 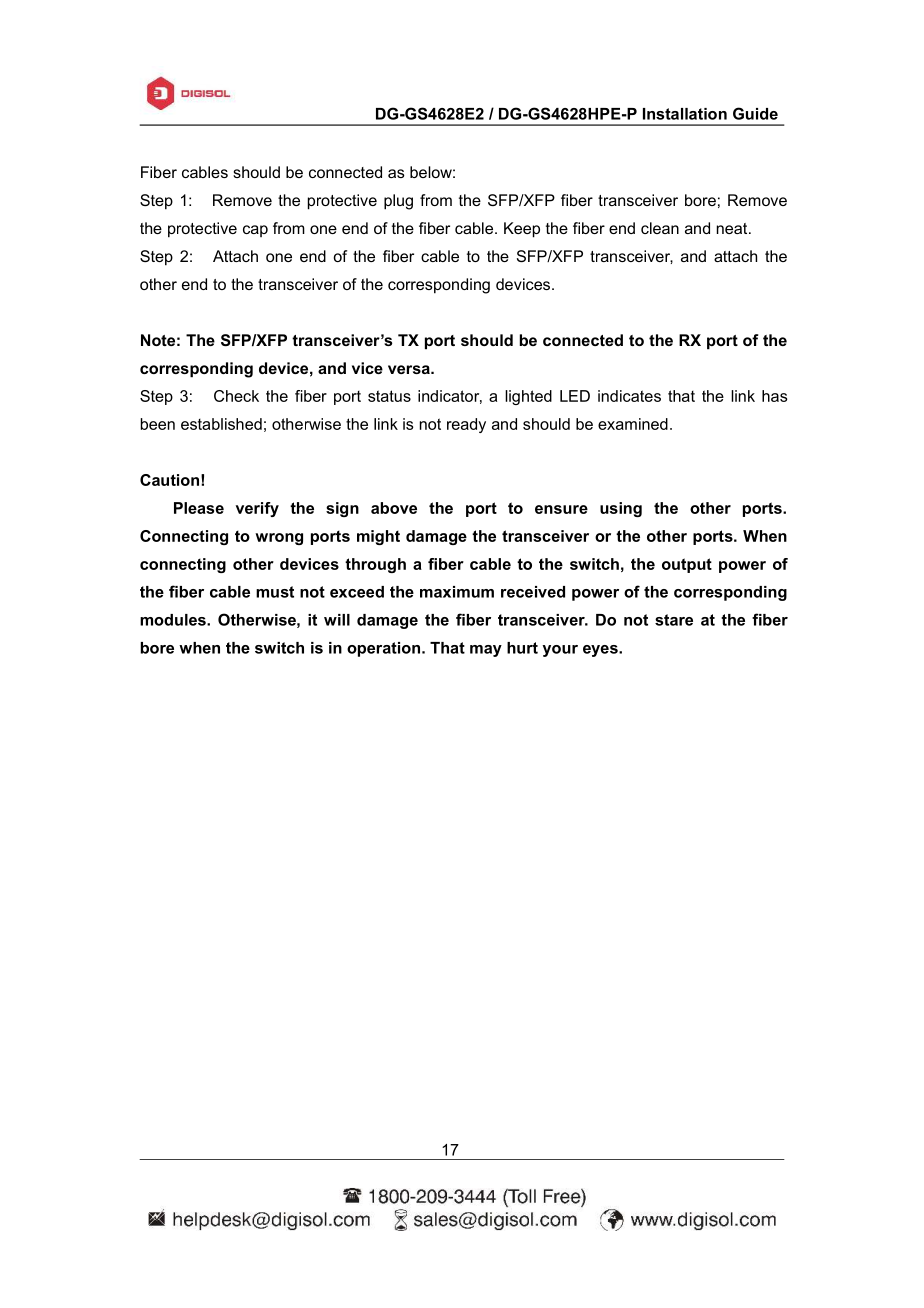 What do you see at coordinates (255, 231) in the screenshot?
I see `cap` at bounding box center [255, 231].
